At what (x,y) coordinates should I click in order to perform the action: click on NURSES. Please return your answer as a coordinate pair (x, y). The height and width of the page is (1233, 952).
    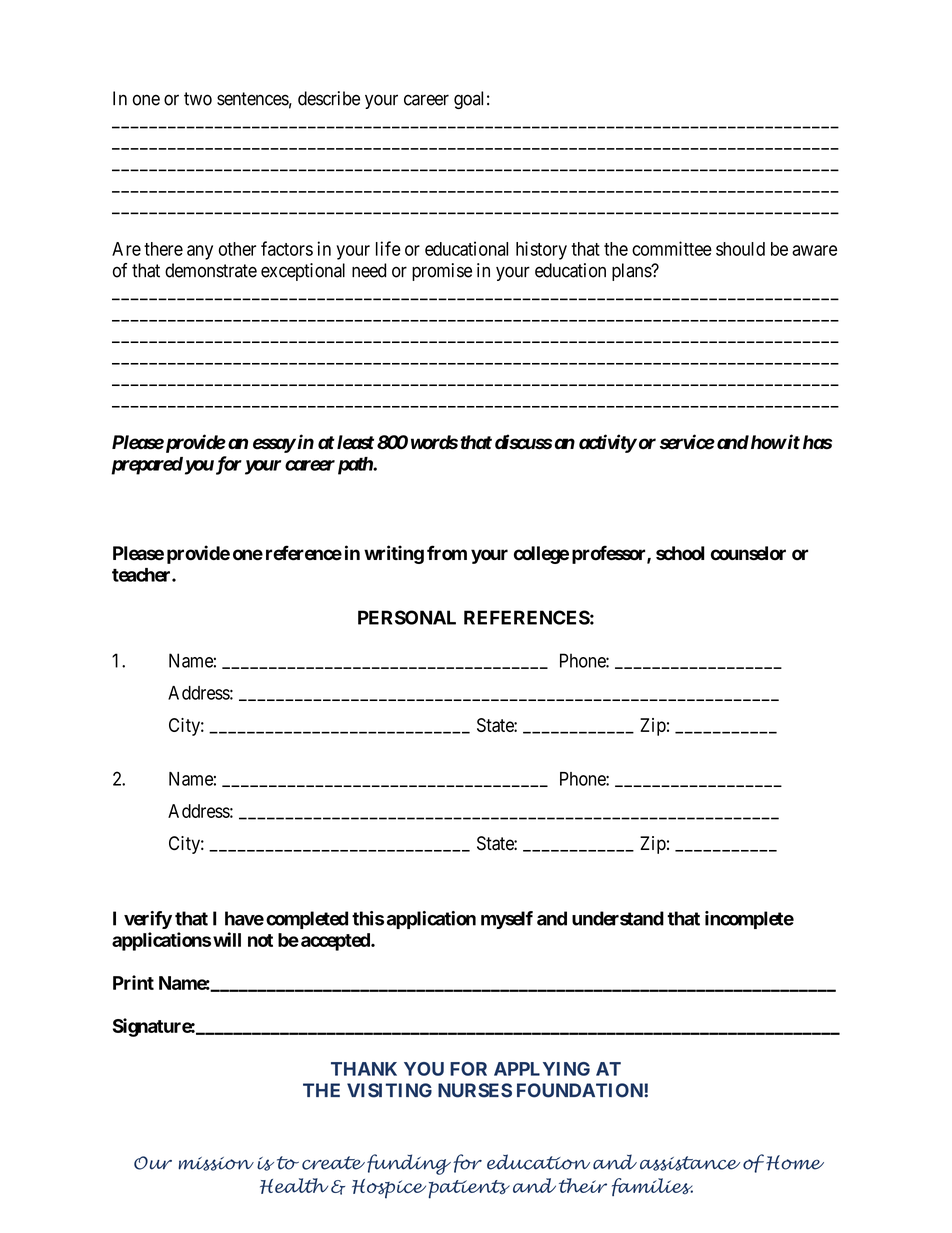
    Looking at the image, I should click on (475, 1090).
